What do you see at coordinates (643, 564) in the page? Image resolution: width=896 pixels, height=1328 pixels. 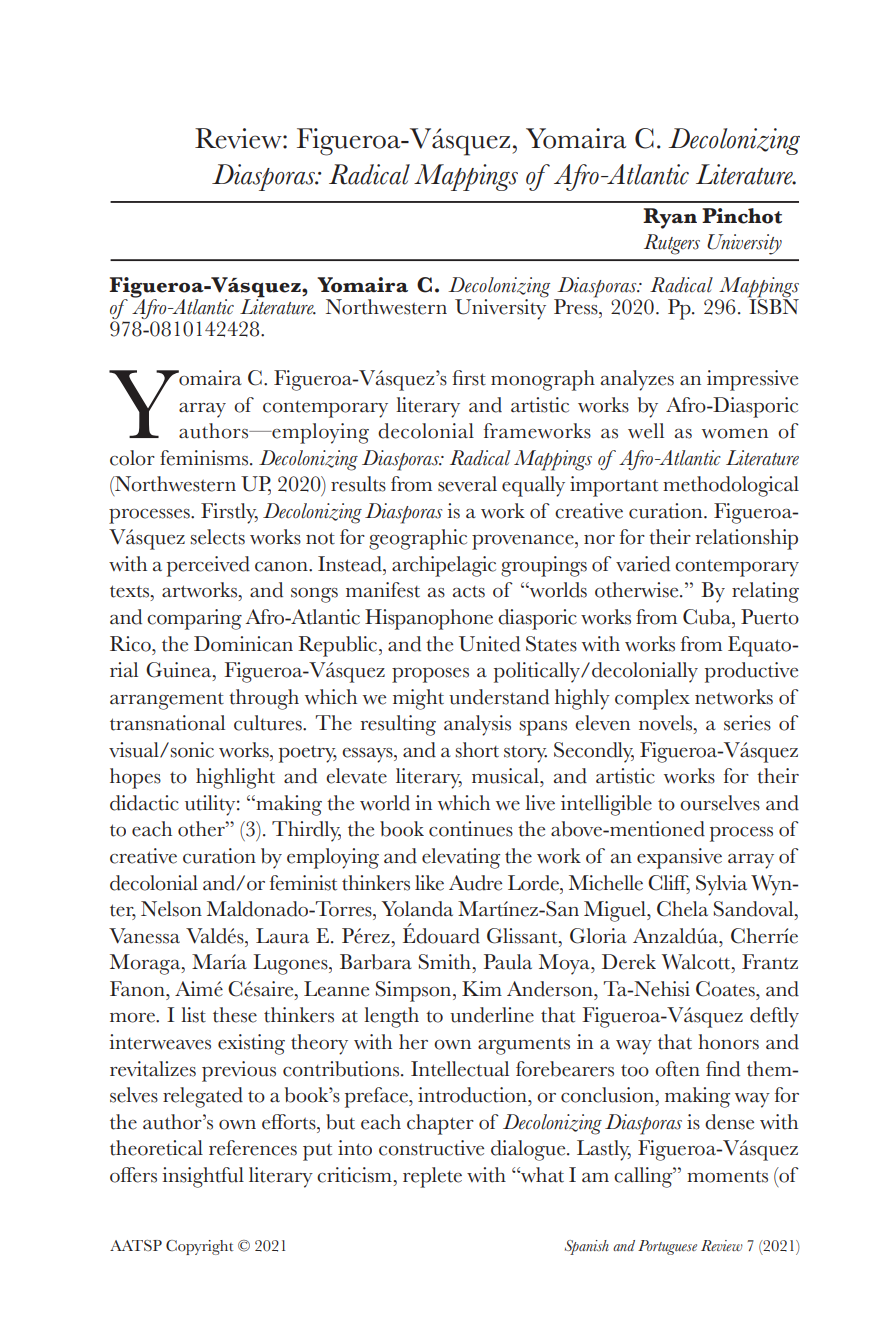 I see `varied` at bounding box center [643, 564].
